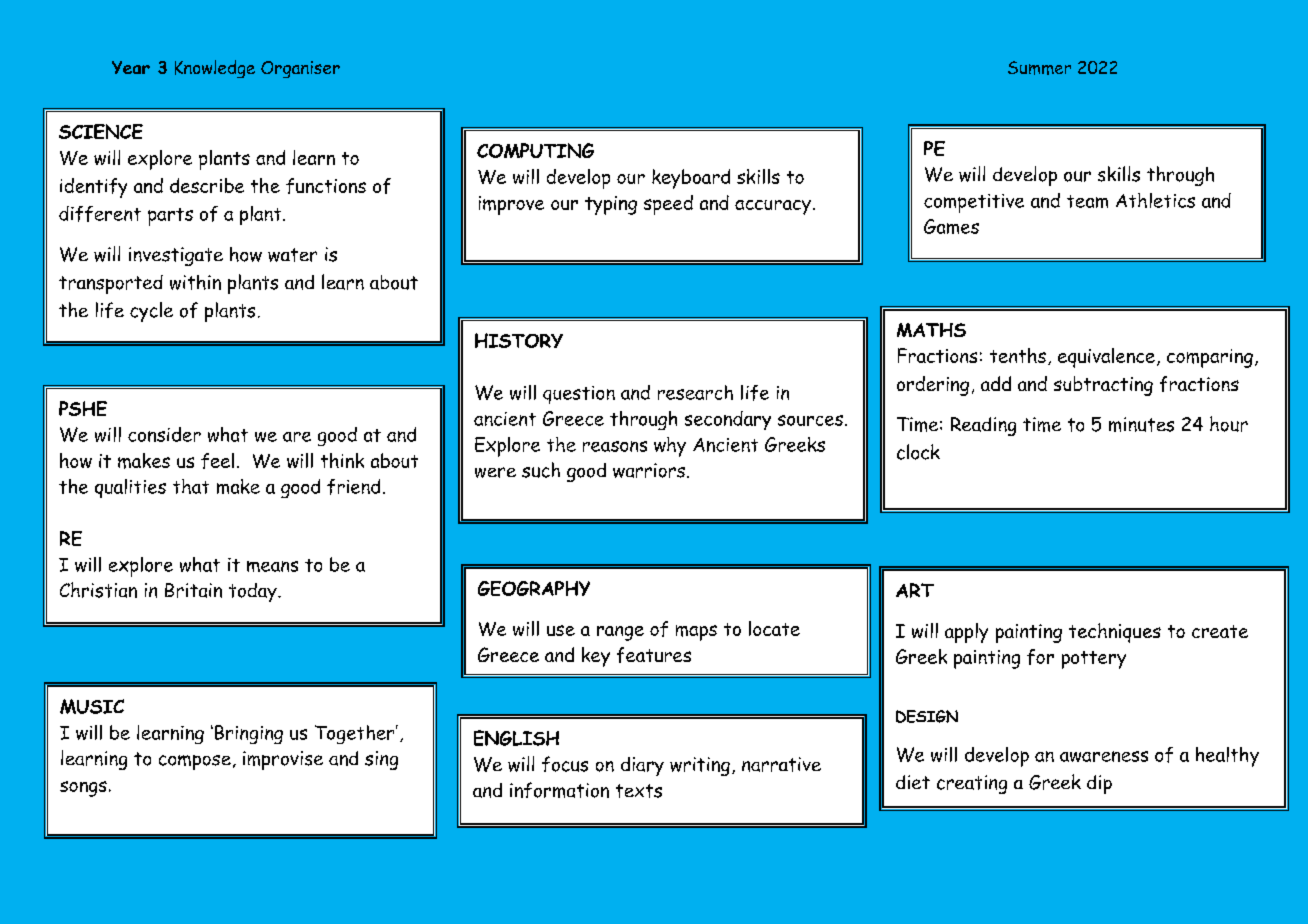 Image resolution: width=1308 pixels, height=924 pixels. What do you see at coordinates (620, 633) in the screenshot?
I see `range` at bounding box center [620, 633].
